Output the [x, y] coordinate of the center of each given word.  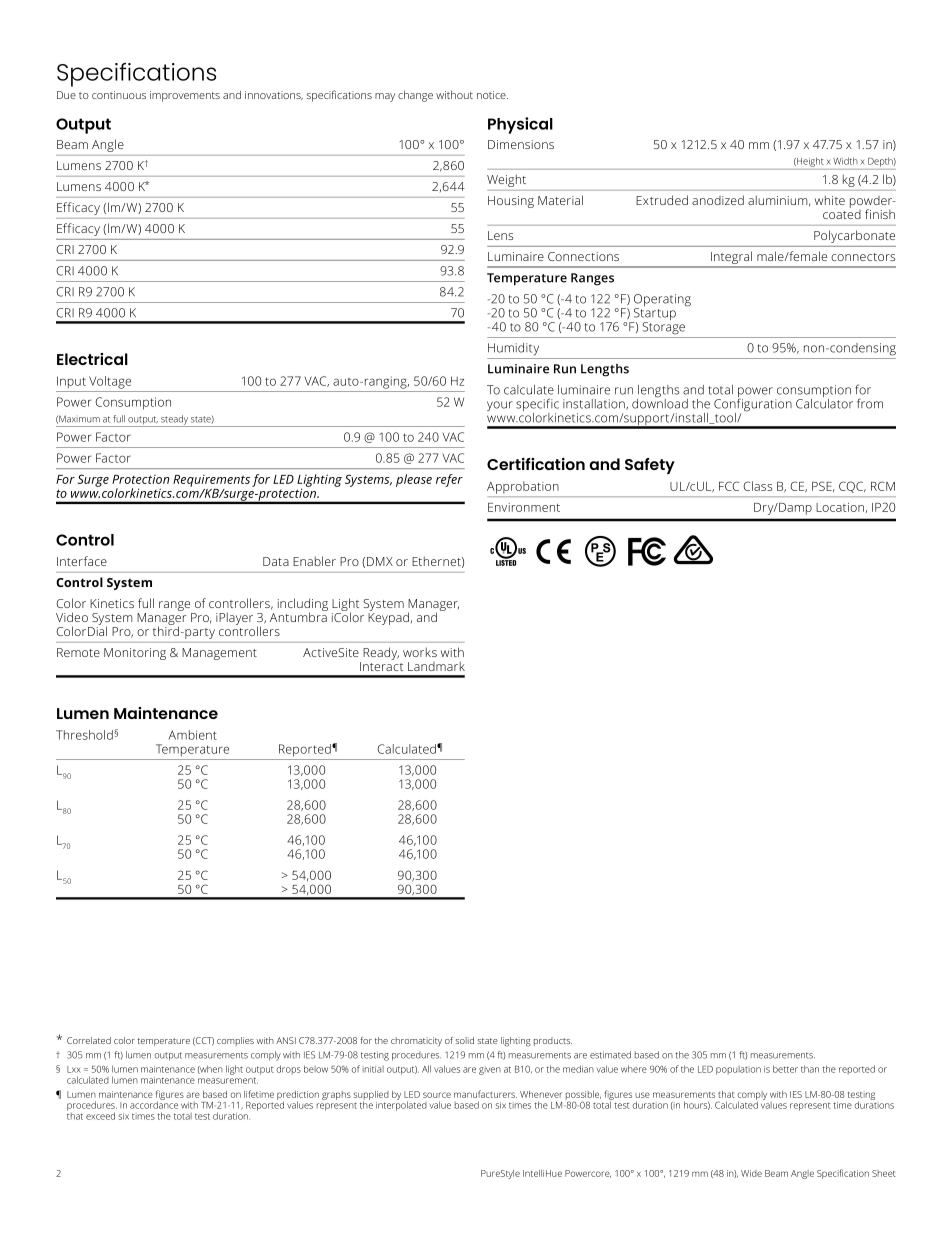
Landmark [436, 666]
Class [757, 486]
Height [809, 162]
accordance [154, 1104]
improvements [185, 96]
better [785, 1069]
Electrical [92, 359]
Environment [524, 507]
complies [235, 1041]
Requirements [211, 481]
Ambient [192, 735]
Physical [520, 125]
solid [465, 1040]
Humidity [513, 349]
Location [840, 507]
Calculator [824, 402]
